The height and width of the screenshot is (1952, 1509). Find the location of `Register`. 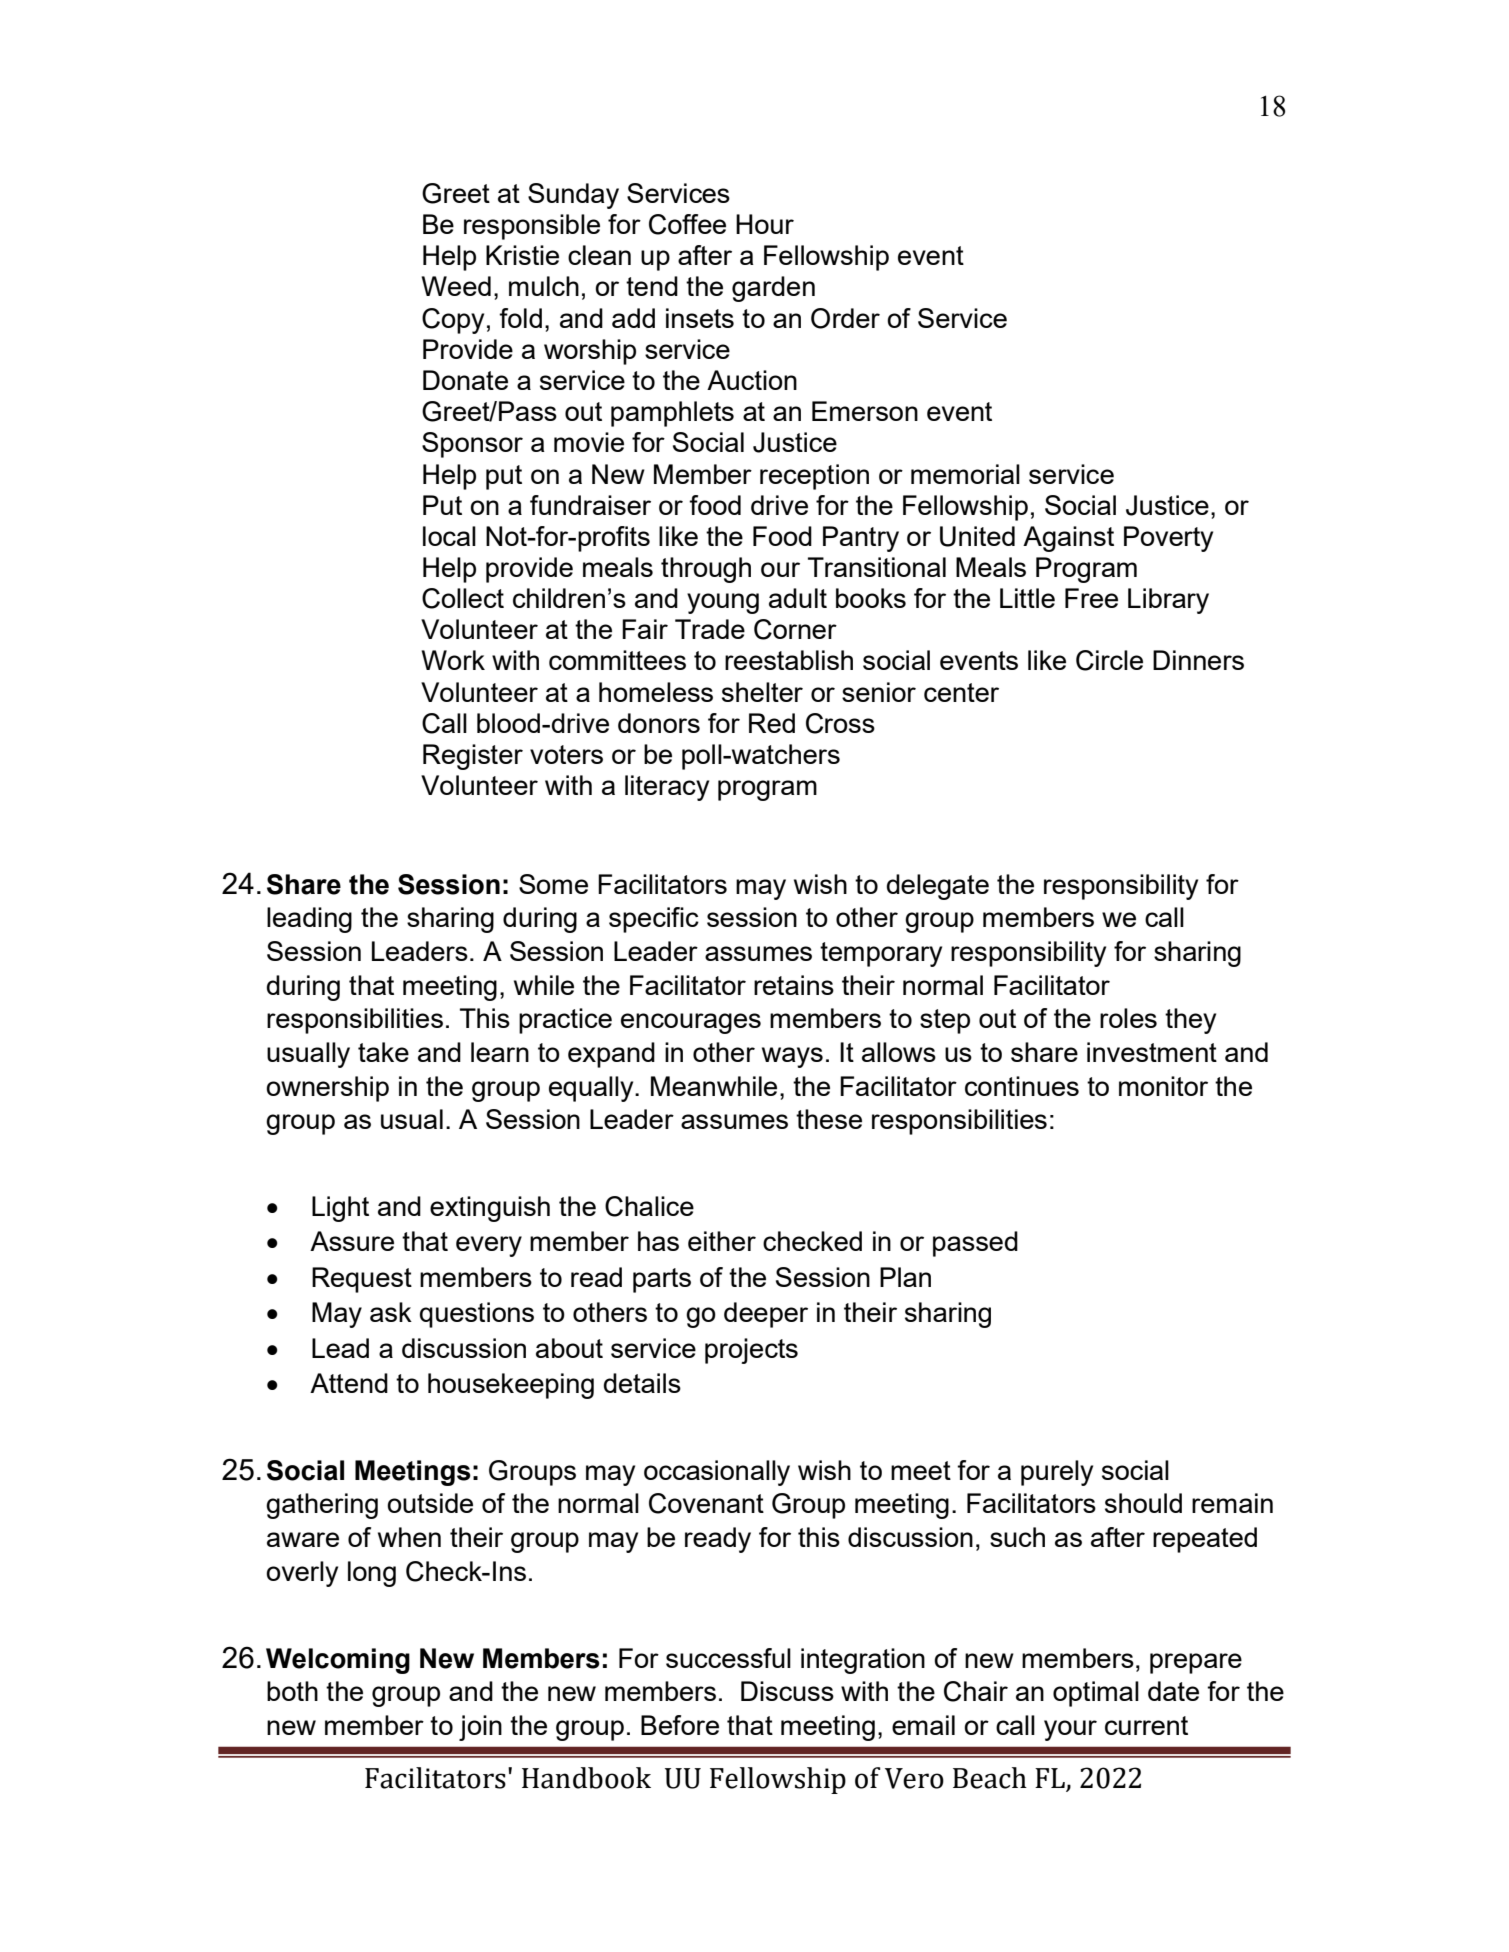

Register is located at coordinates (473, 757).
